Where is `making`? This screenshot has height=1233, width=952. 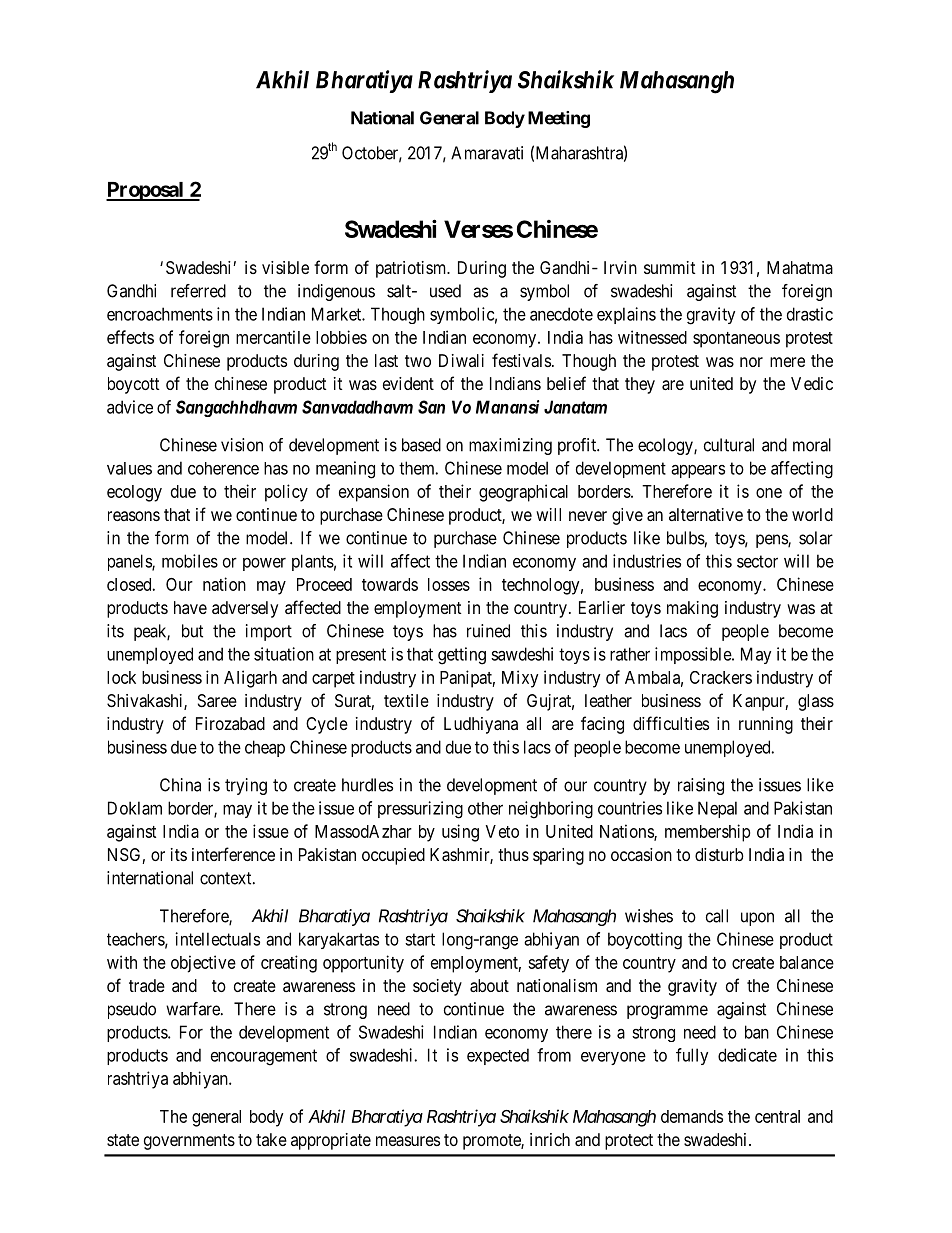 making is located at coordinates (692, 609).
